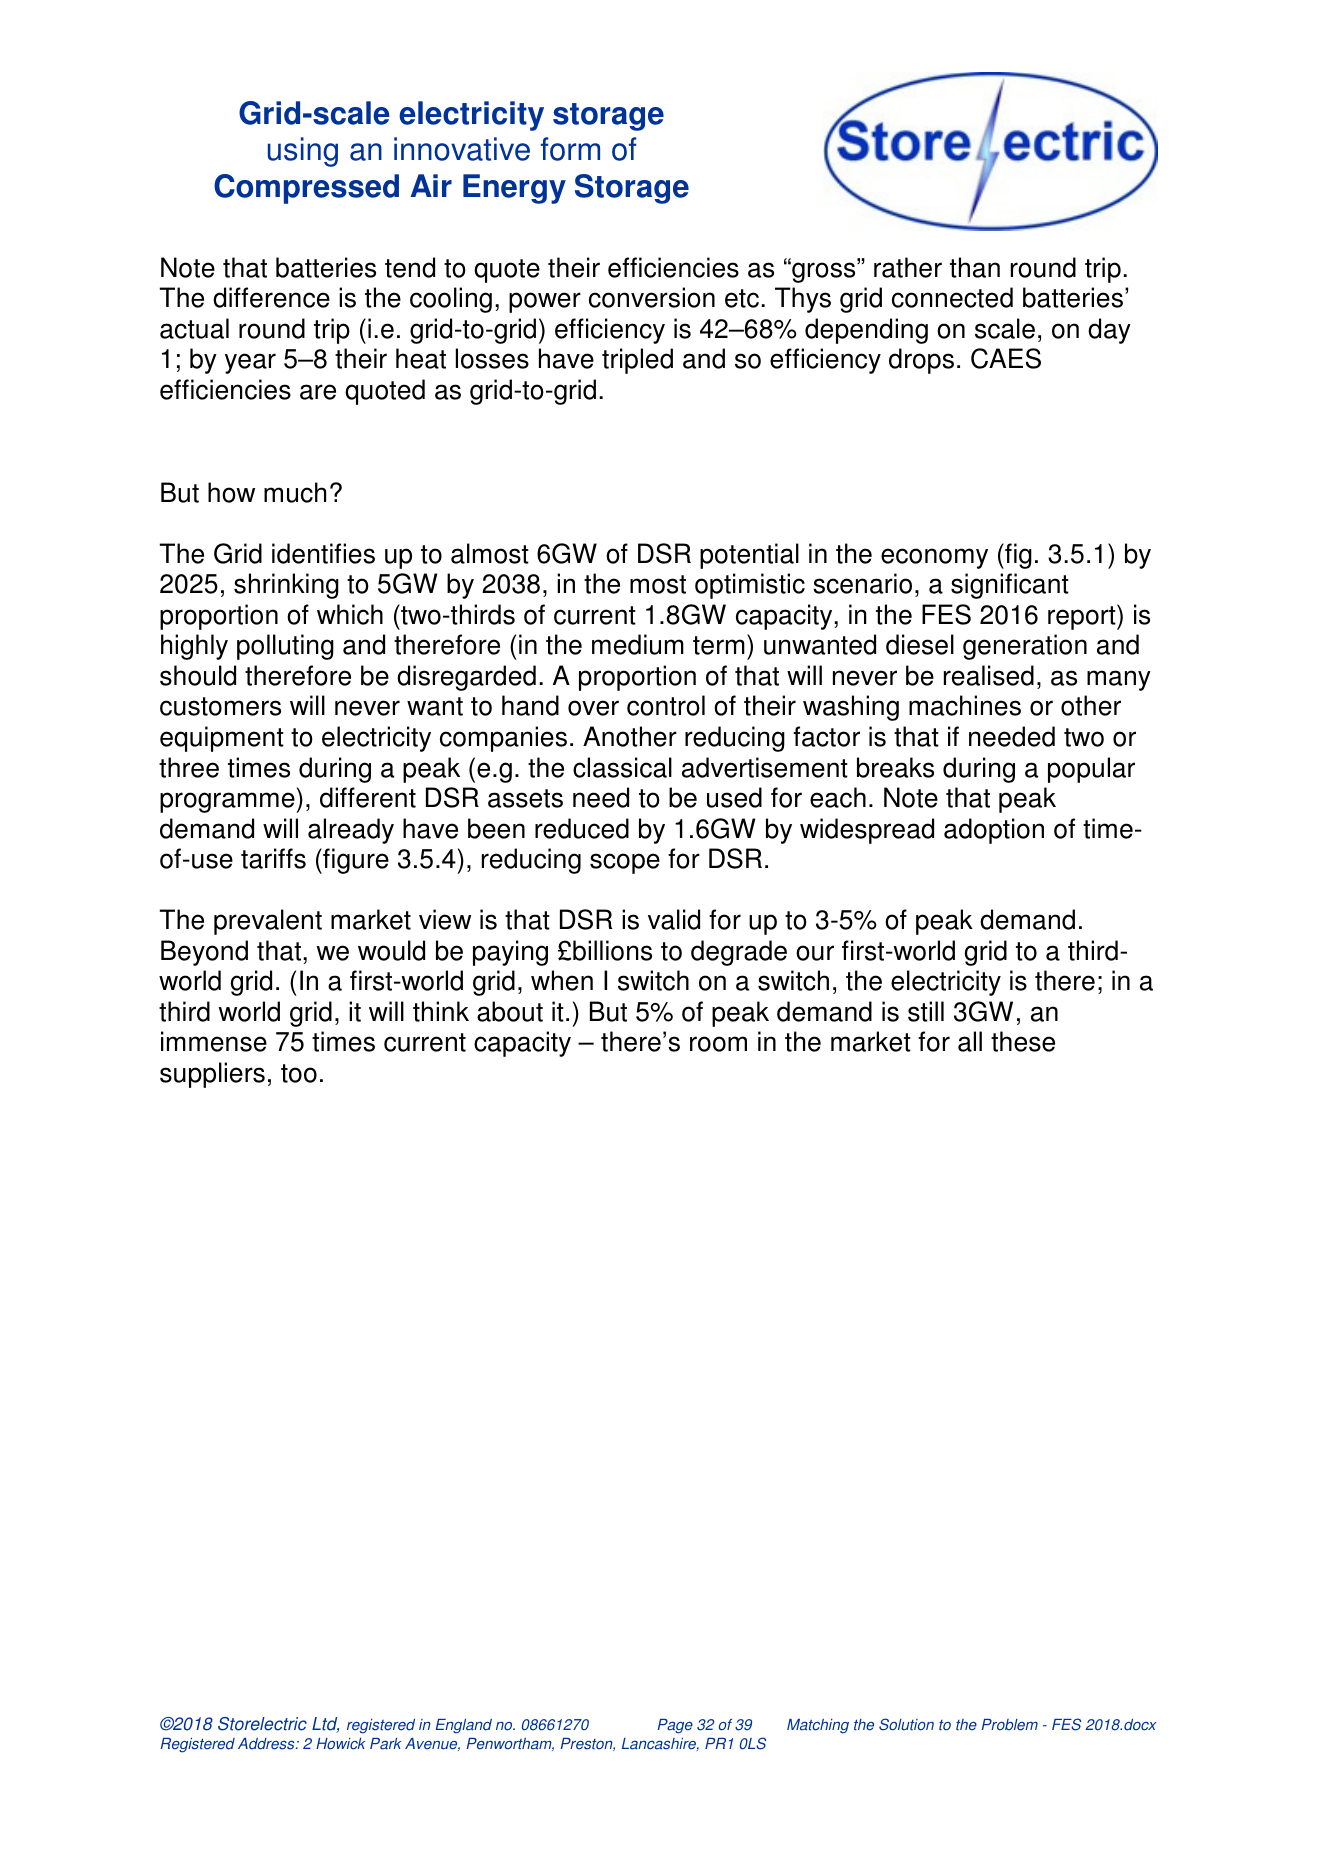 The height and width of the screenshot is (1864, 1317). I want to click on valid, so click(674, 919).
